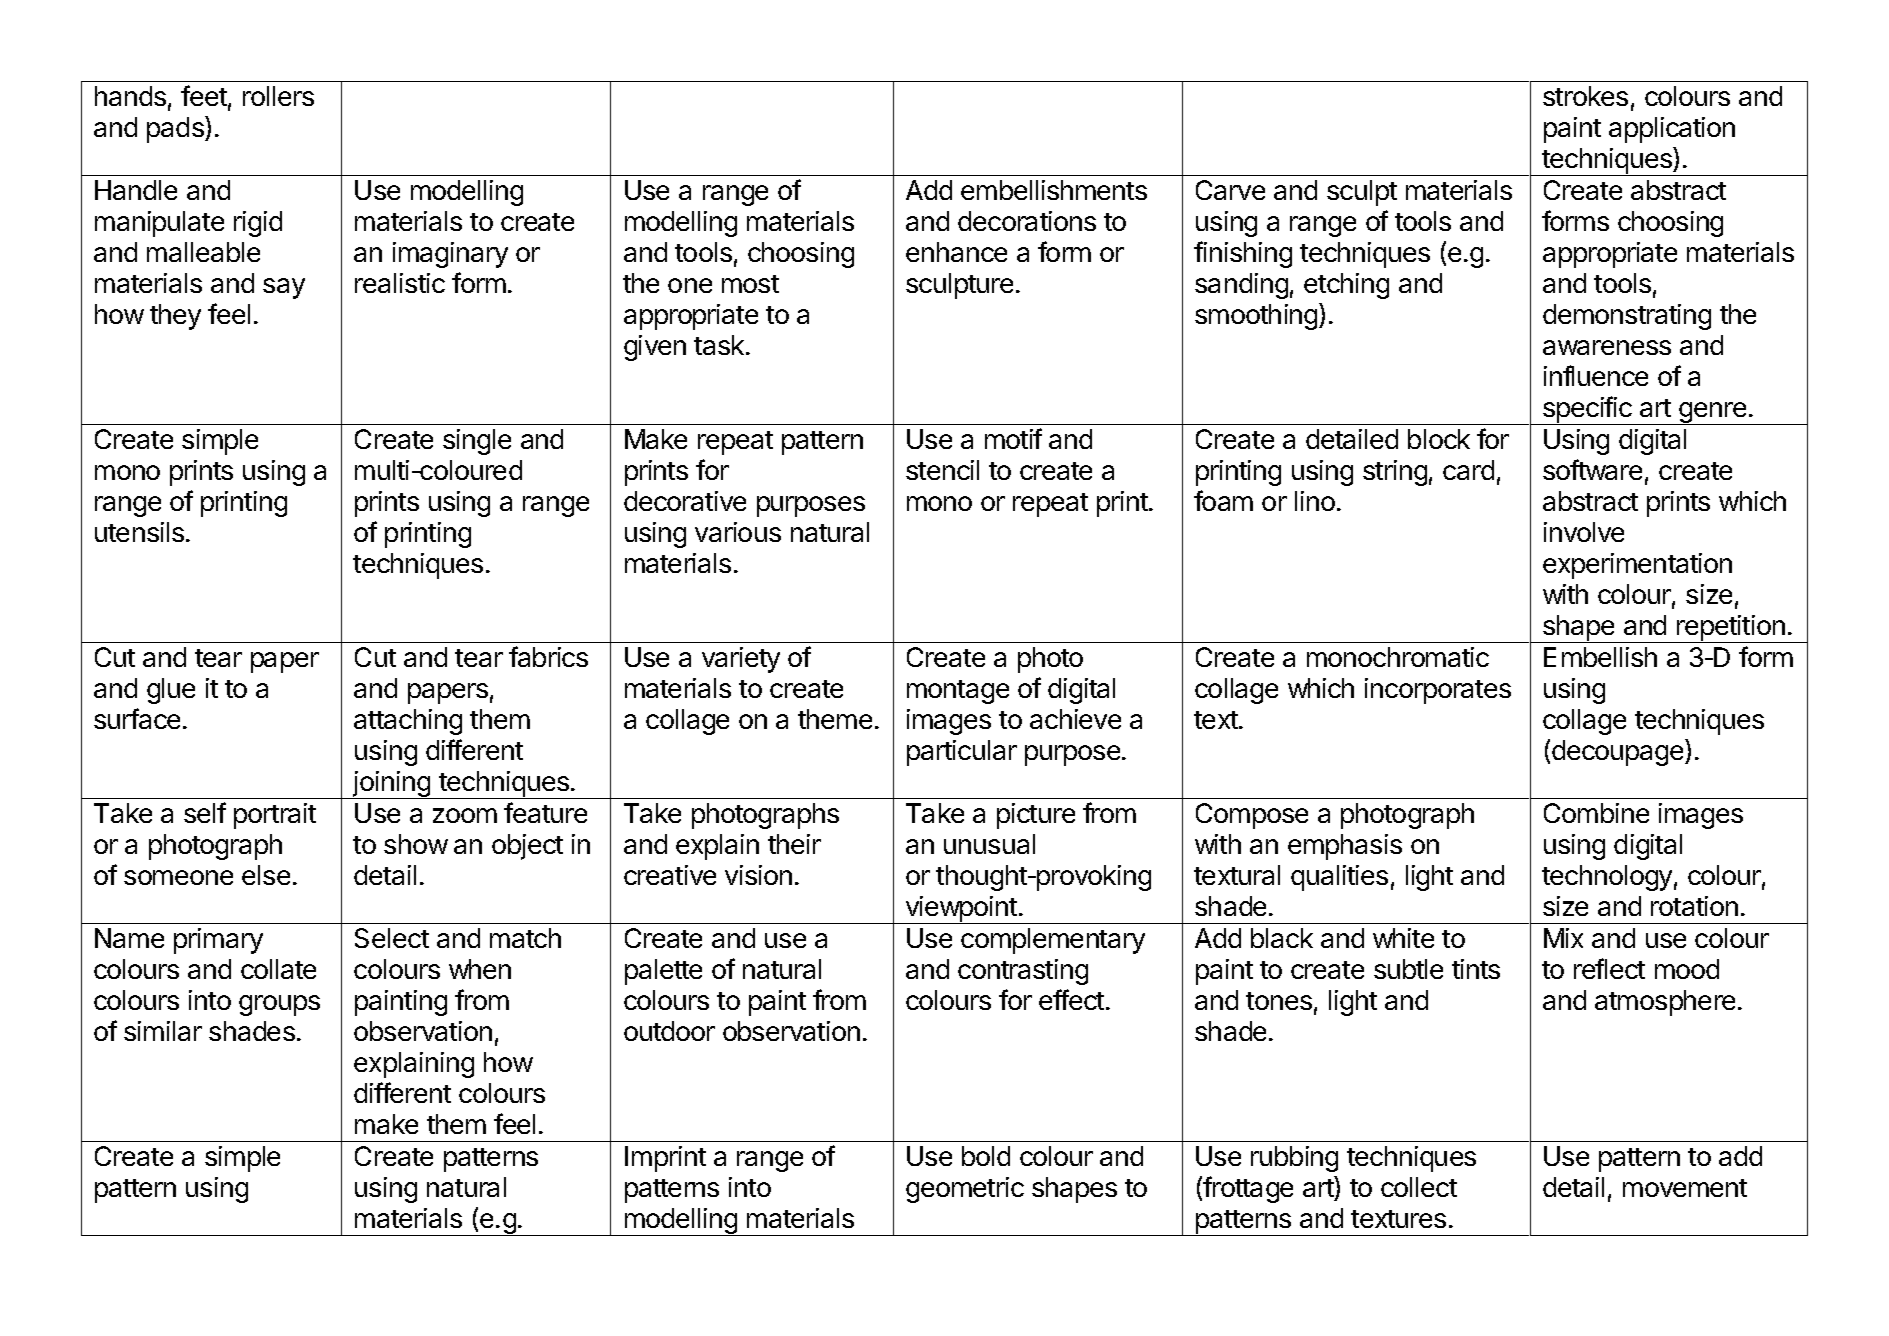 The height and width of the screenshot is (1336, 1889). I want to click on strokes, so click(1585, 96).
